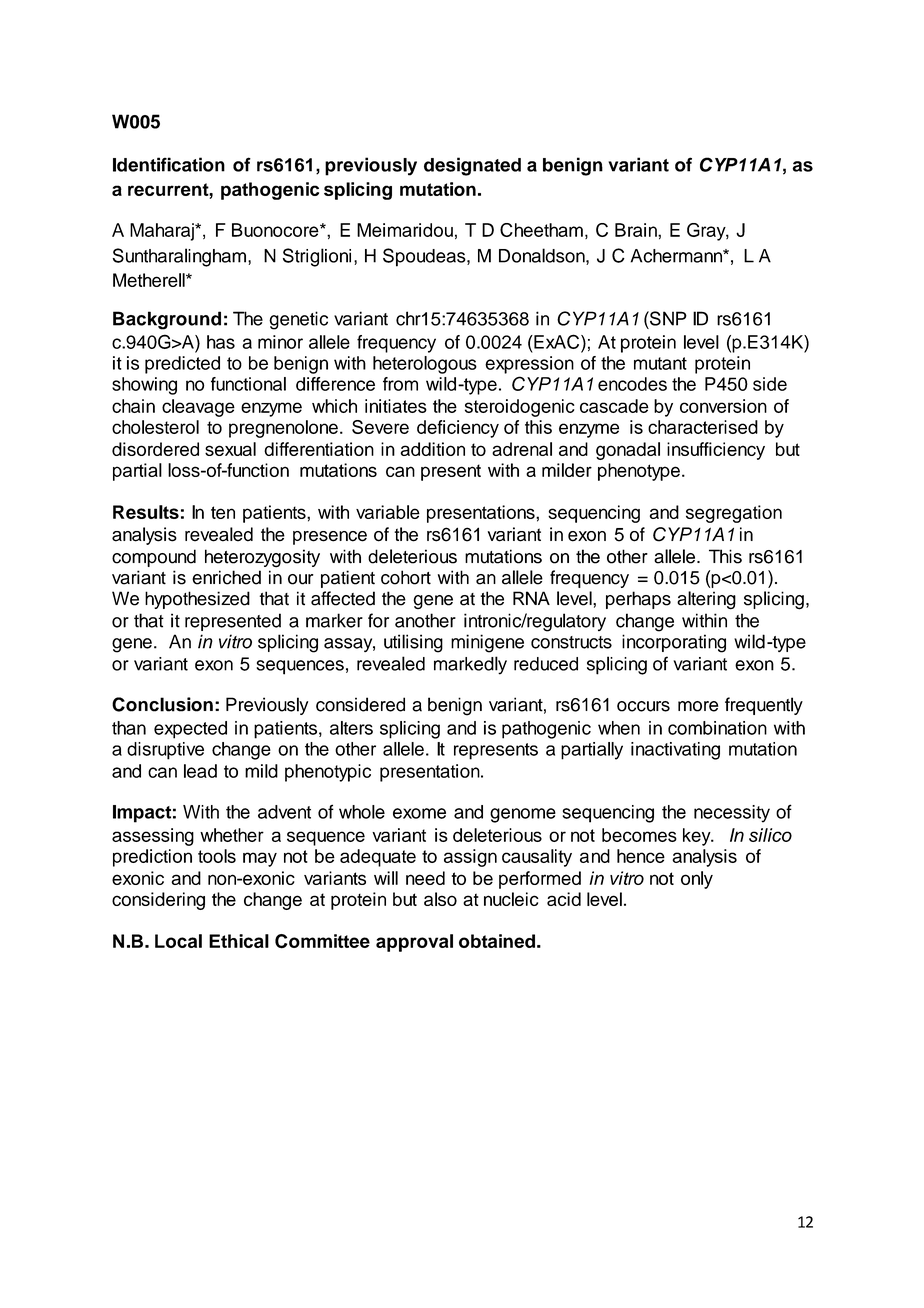  What do you see at coordinates (178, 941) in the screenshot?
I see `Local` at bounding box center [178, 941].
